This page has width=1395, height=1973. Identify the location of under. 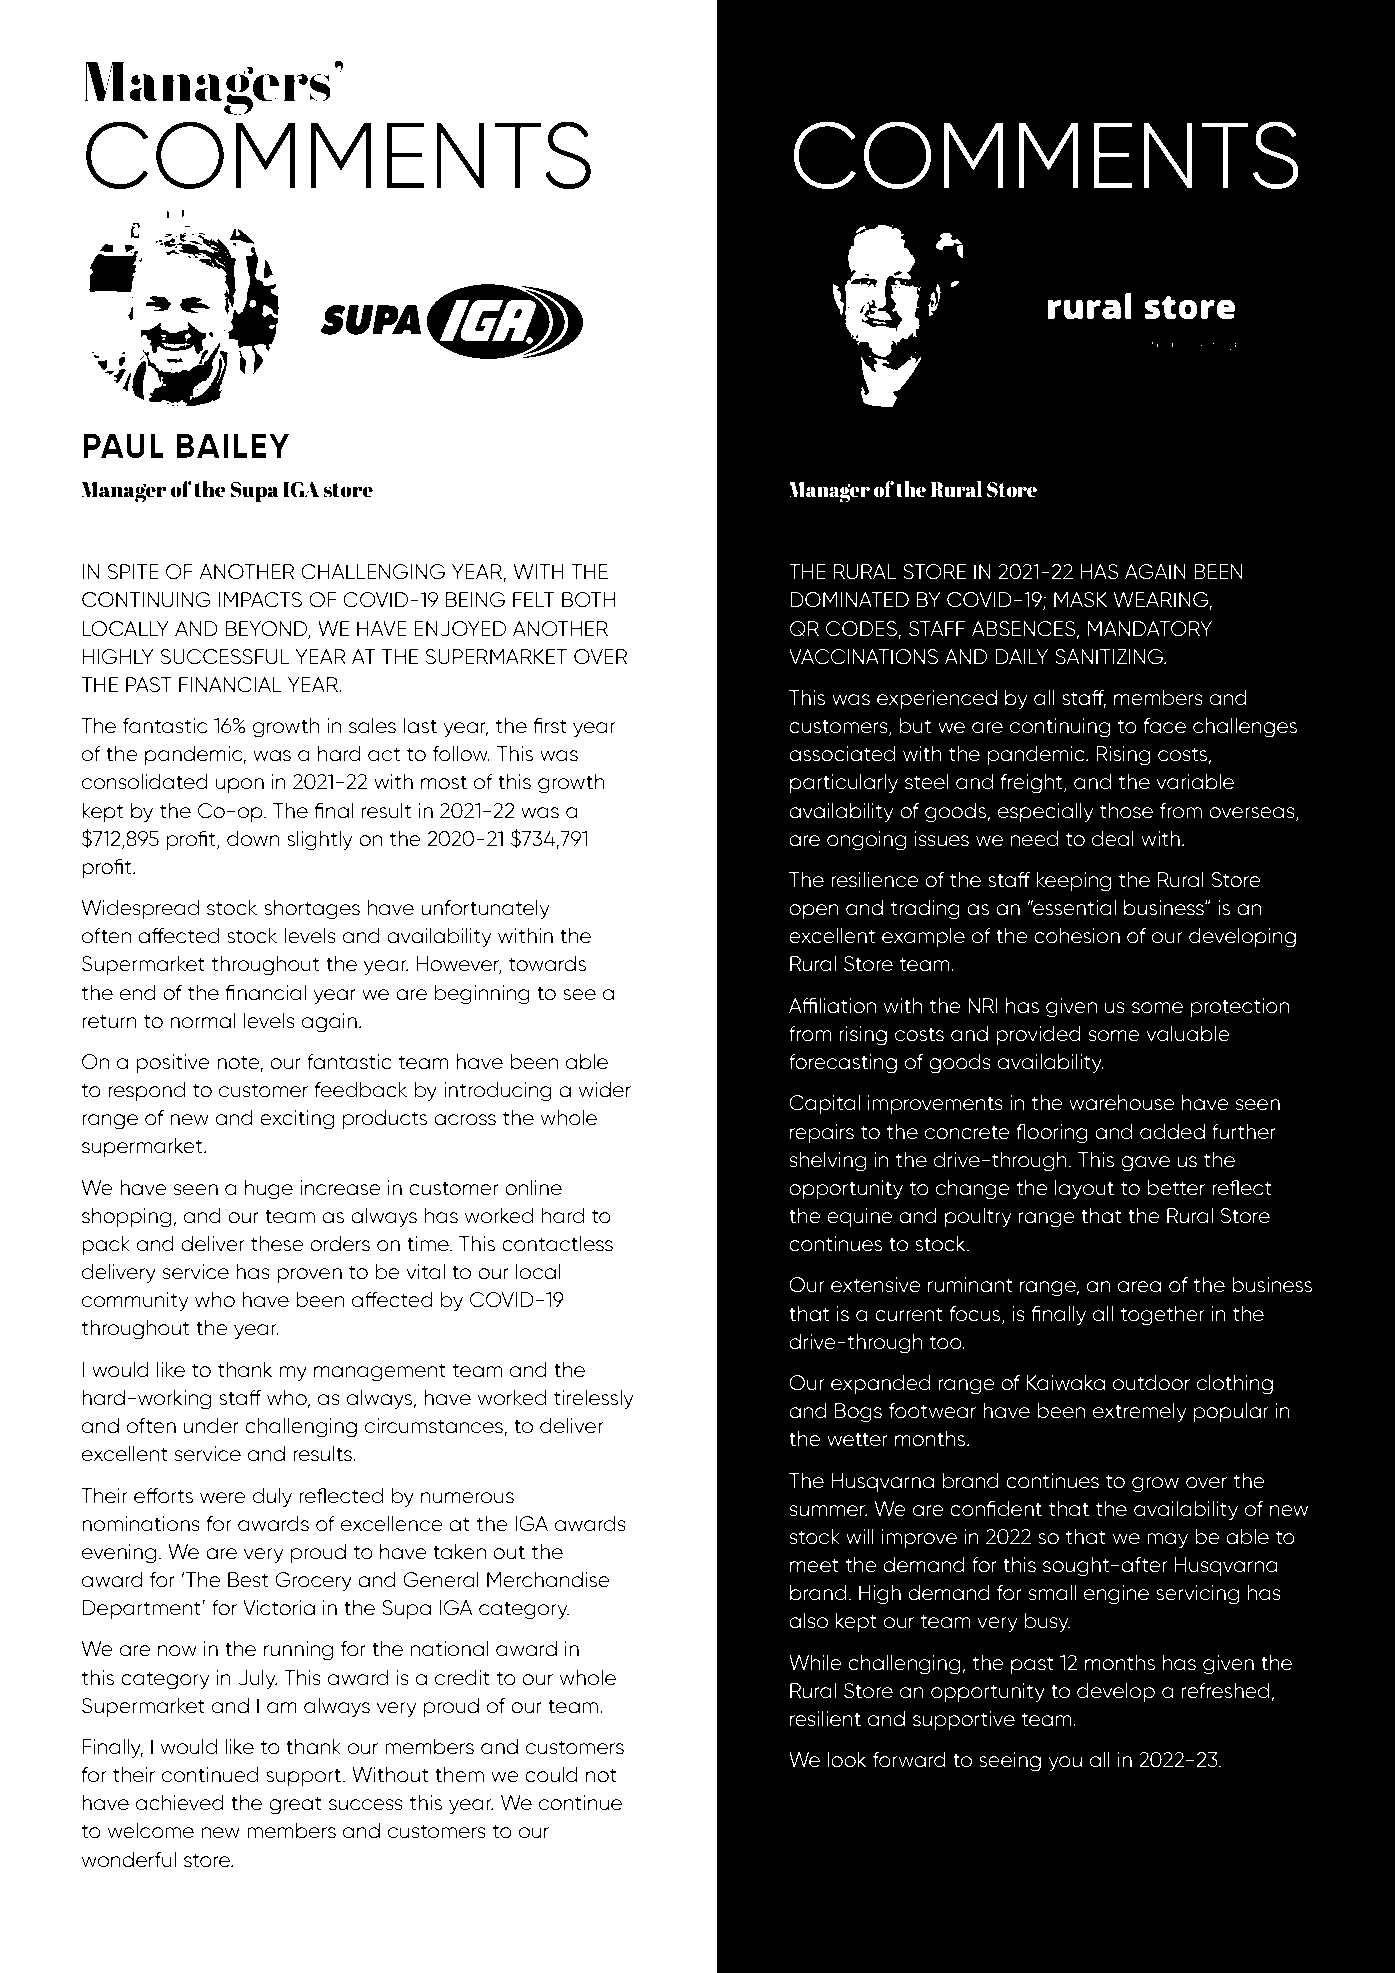
(211, 1426).
